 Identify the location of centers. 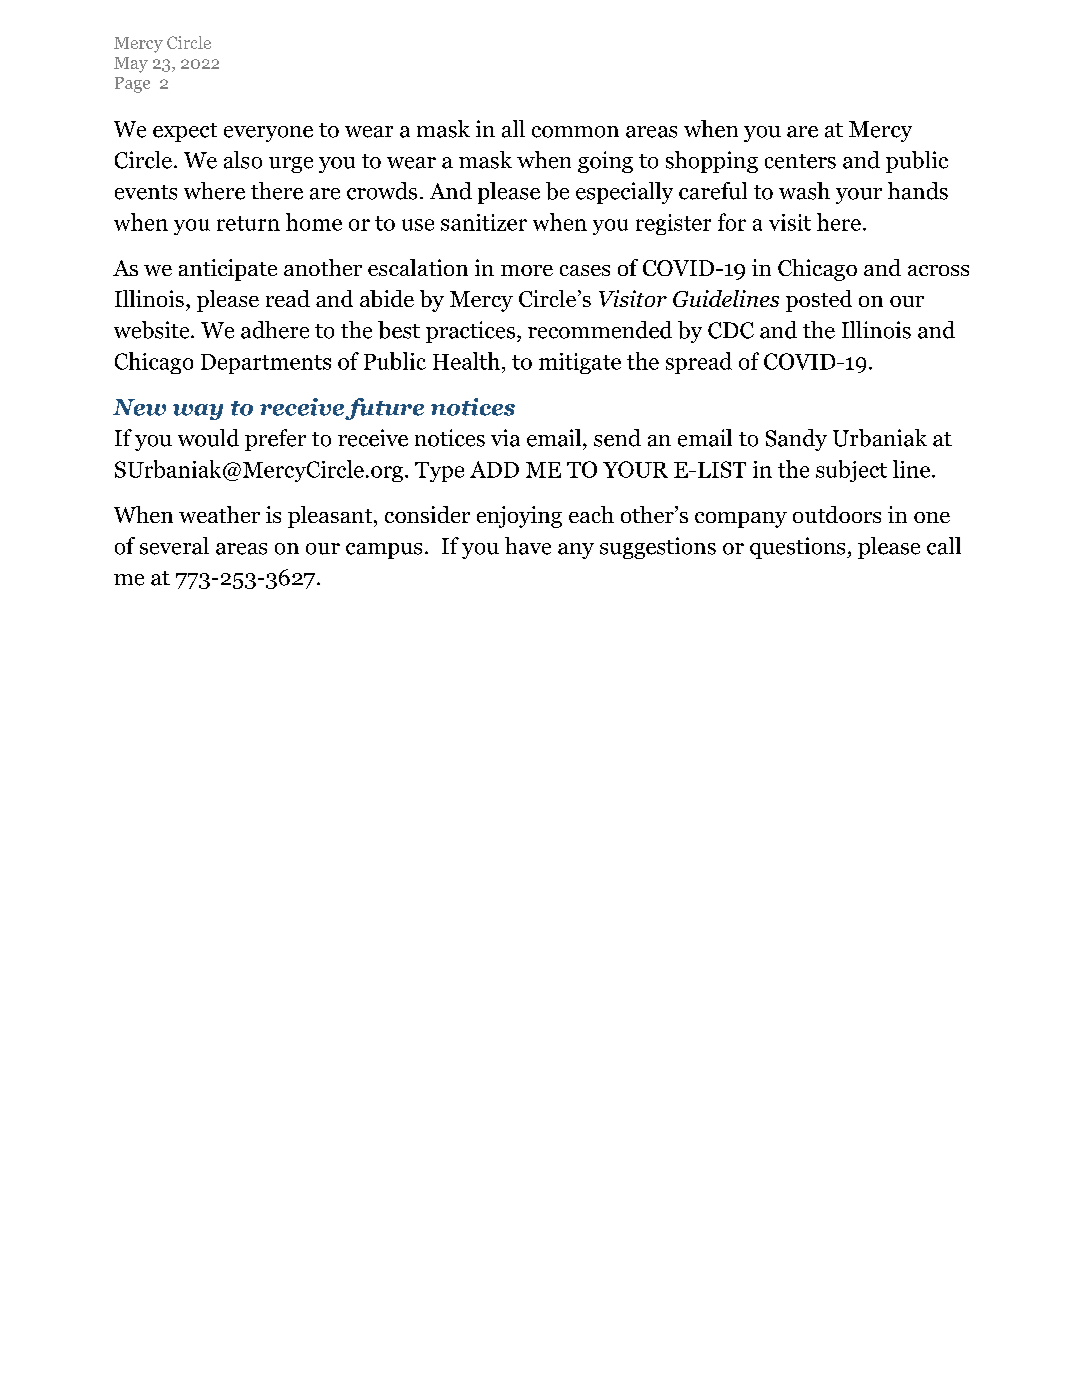
(800, 161).
